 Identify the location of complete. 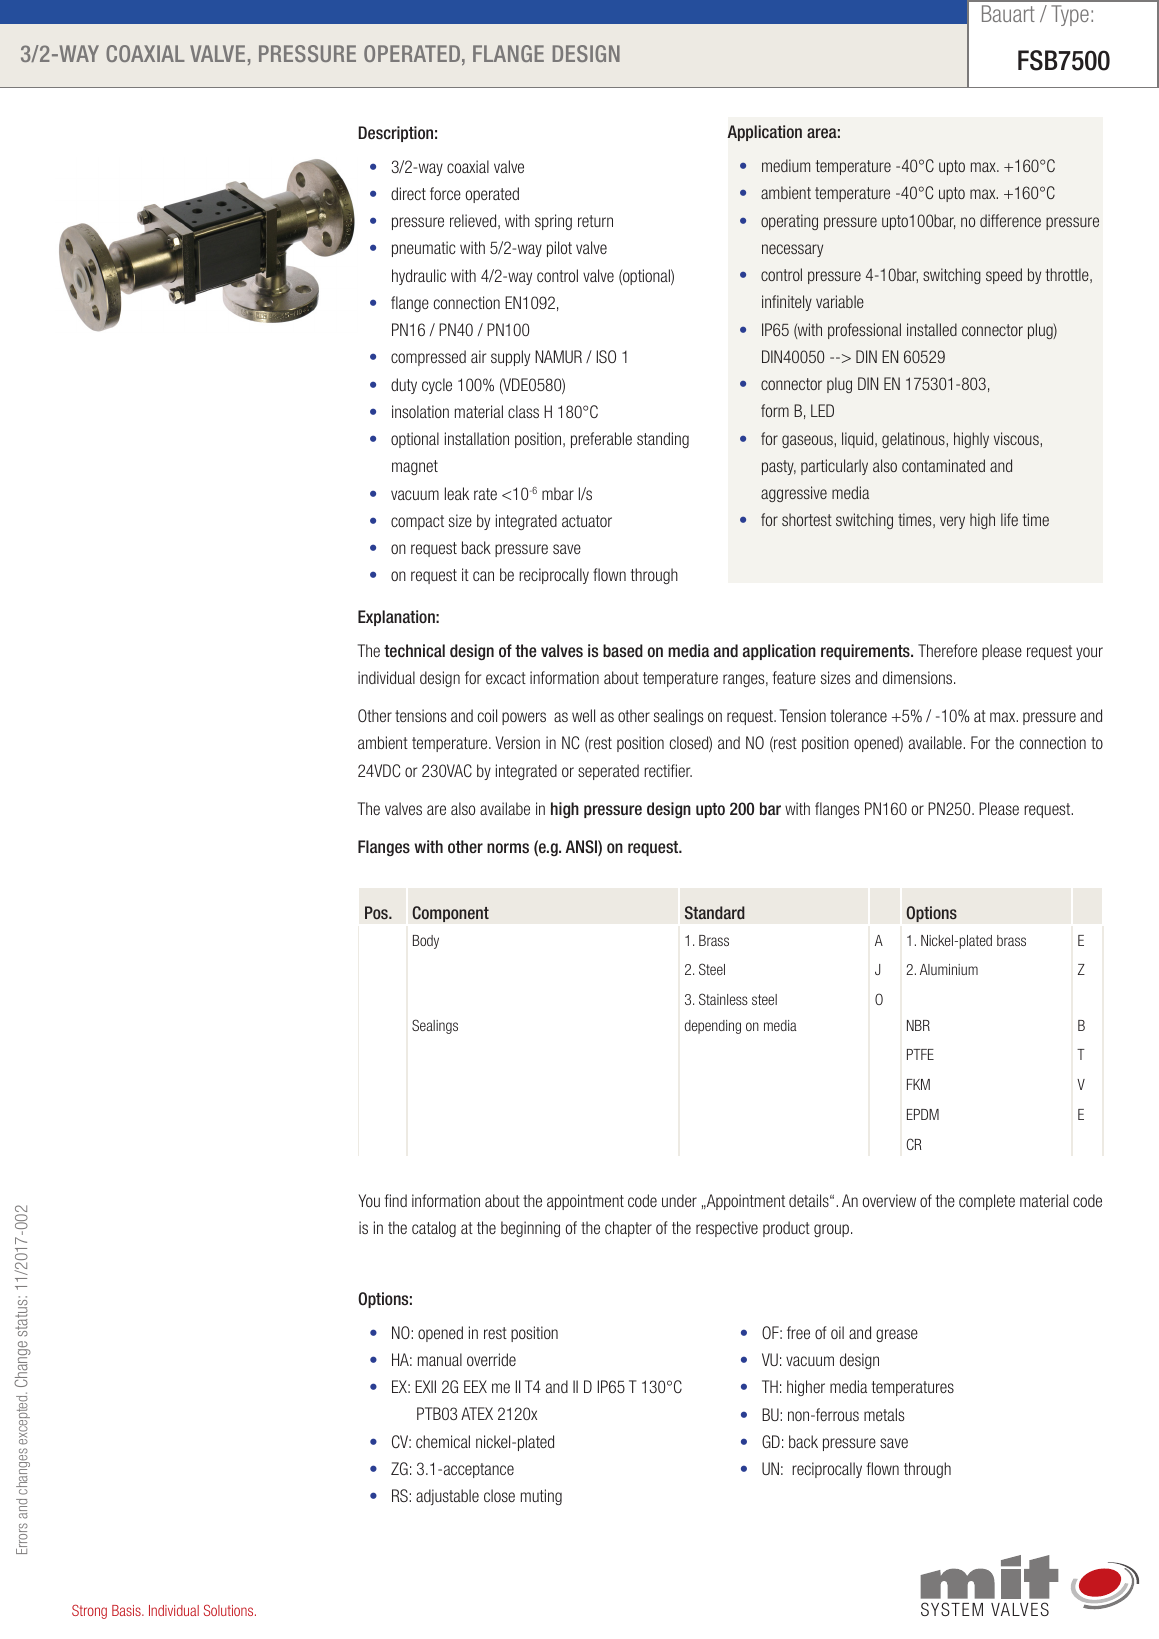
(987, 1202).
